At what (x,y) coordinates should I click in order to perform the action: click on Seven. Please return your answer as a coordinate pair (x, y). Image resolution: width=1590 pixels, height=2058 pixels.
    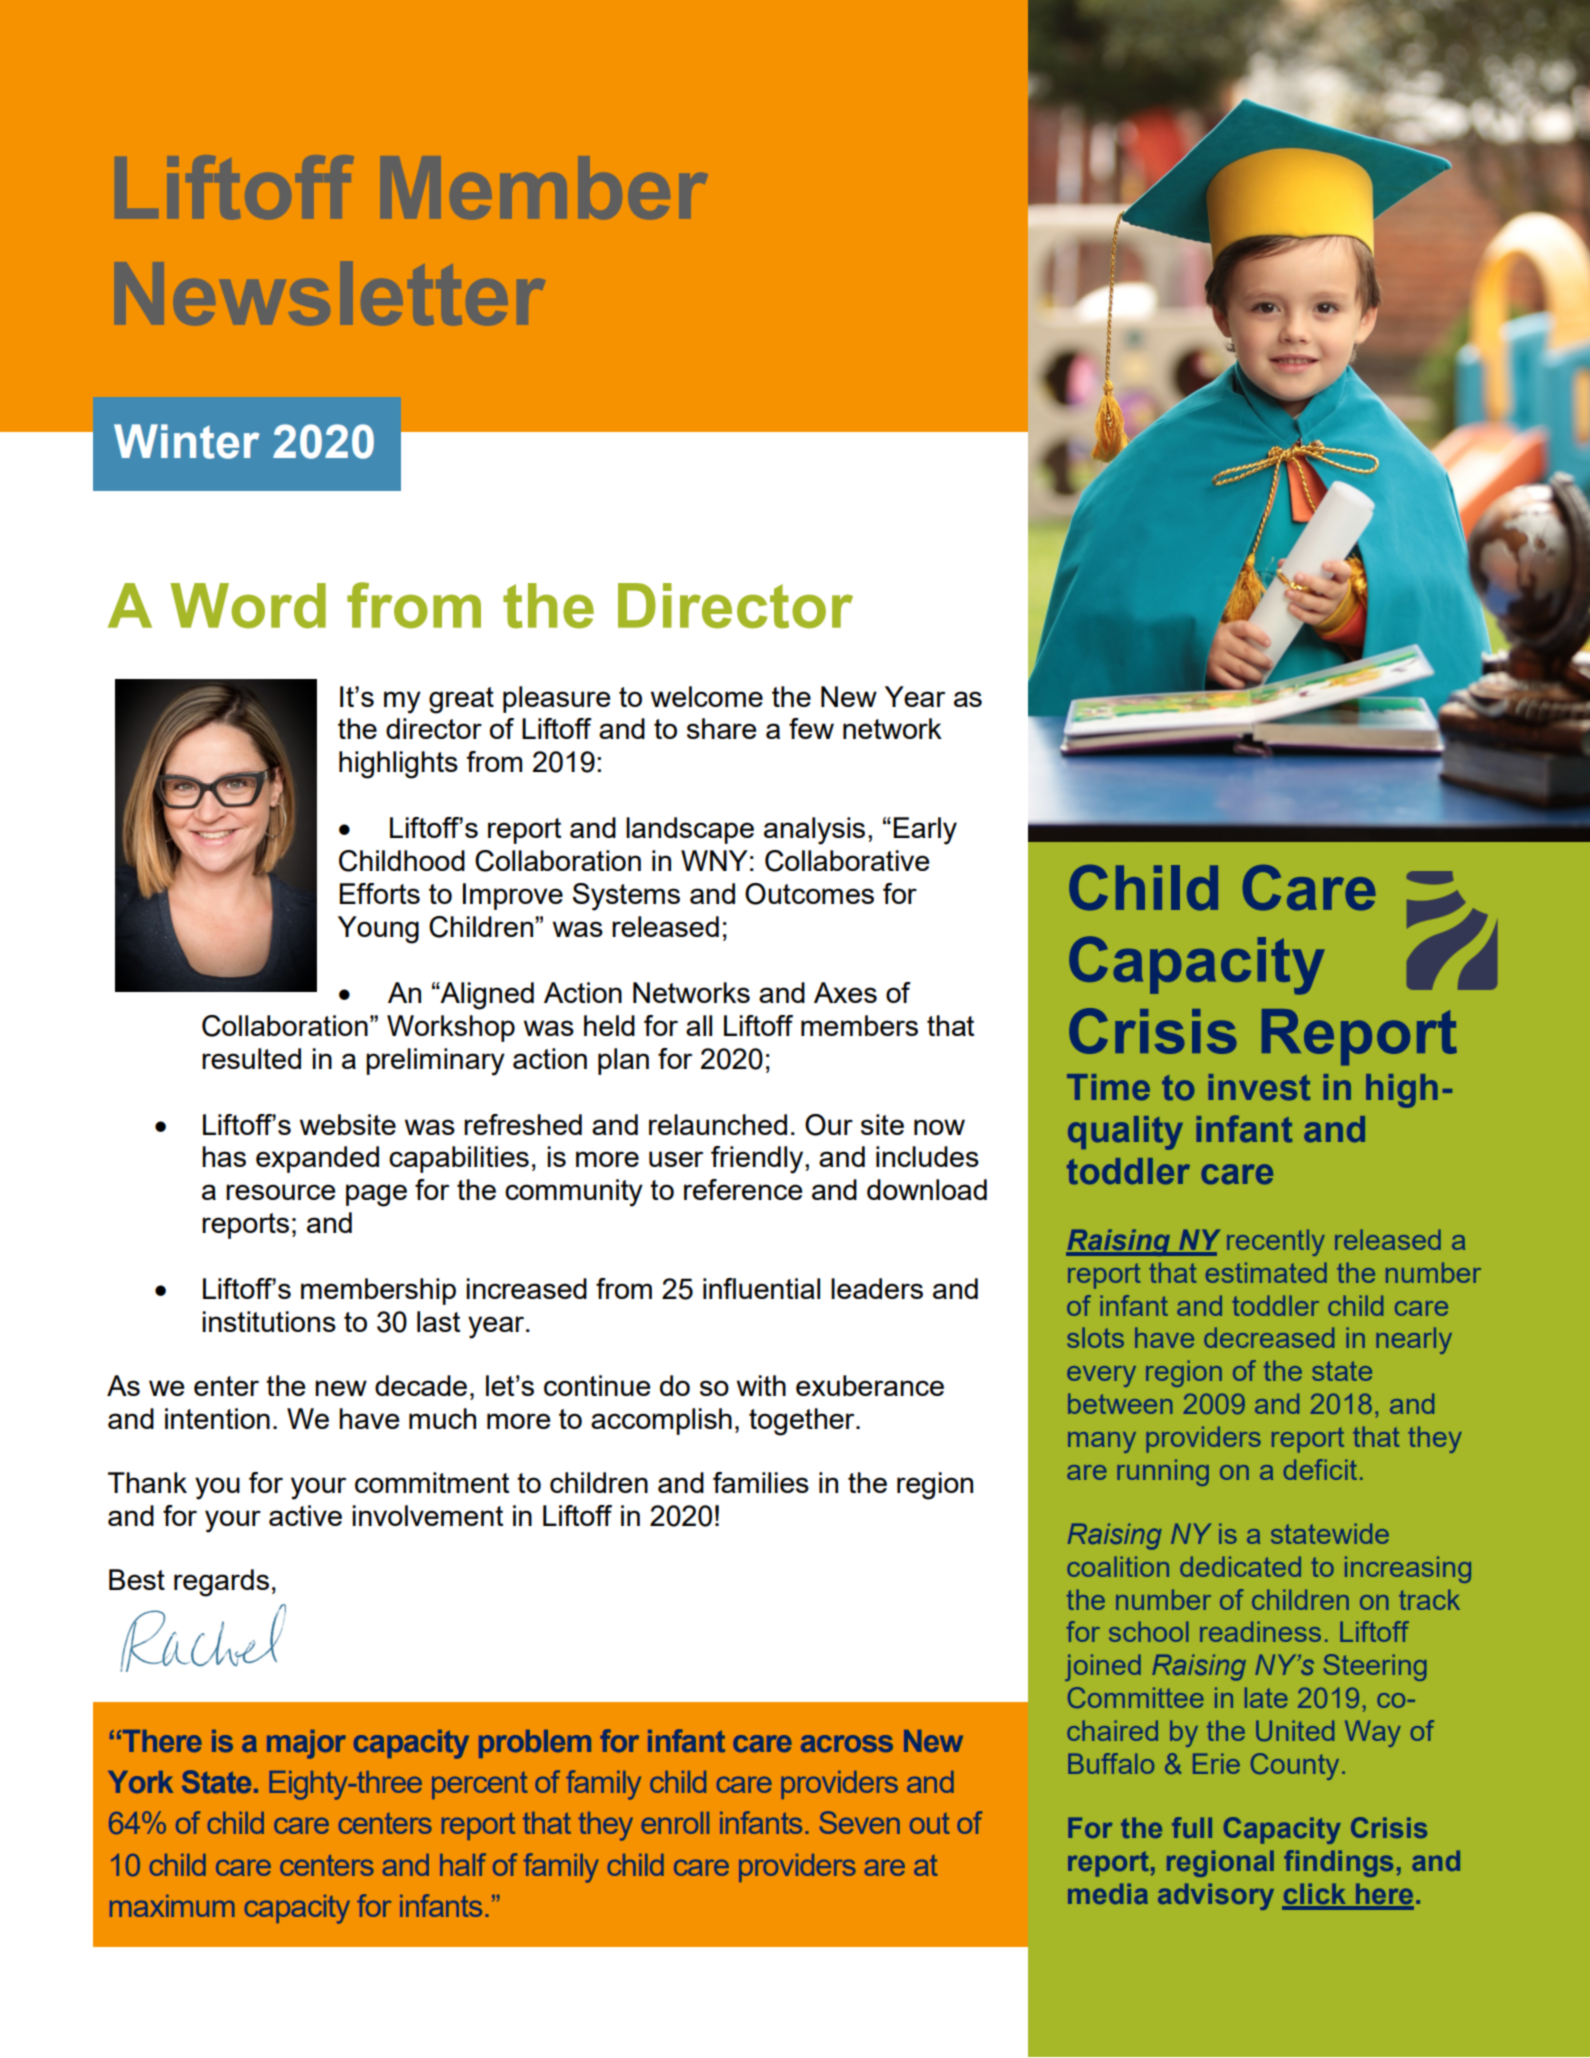
    Looking at the image, I should click on (860, 1822).
